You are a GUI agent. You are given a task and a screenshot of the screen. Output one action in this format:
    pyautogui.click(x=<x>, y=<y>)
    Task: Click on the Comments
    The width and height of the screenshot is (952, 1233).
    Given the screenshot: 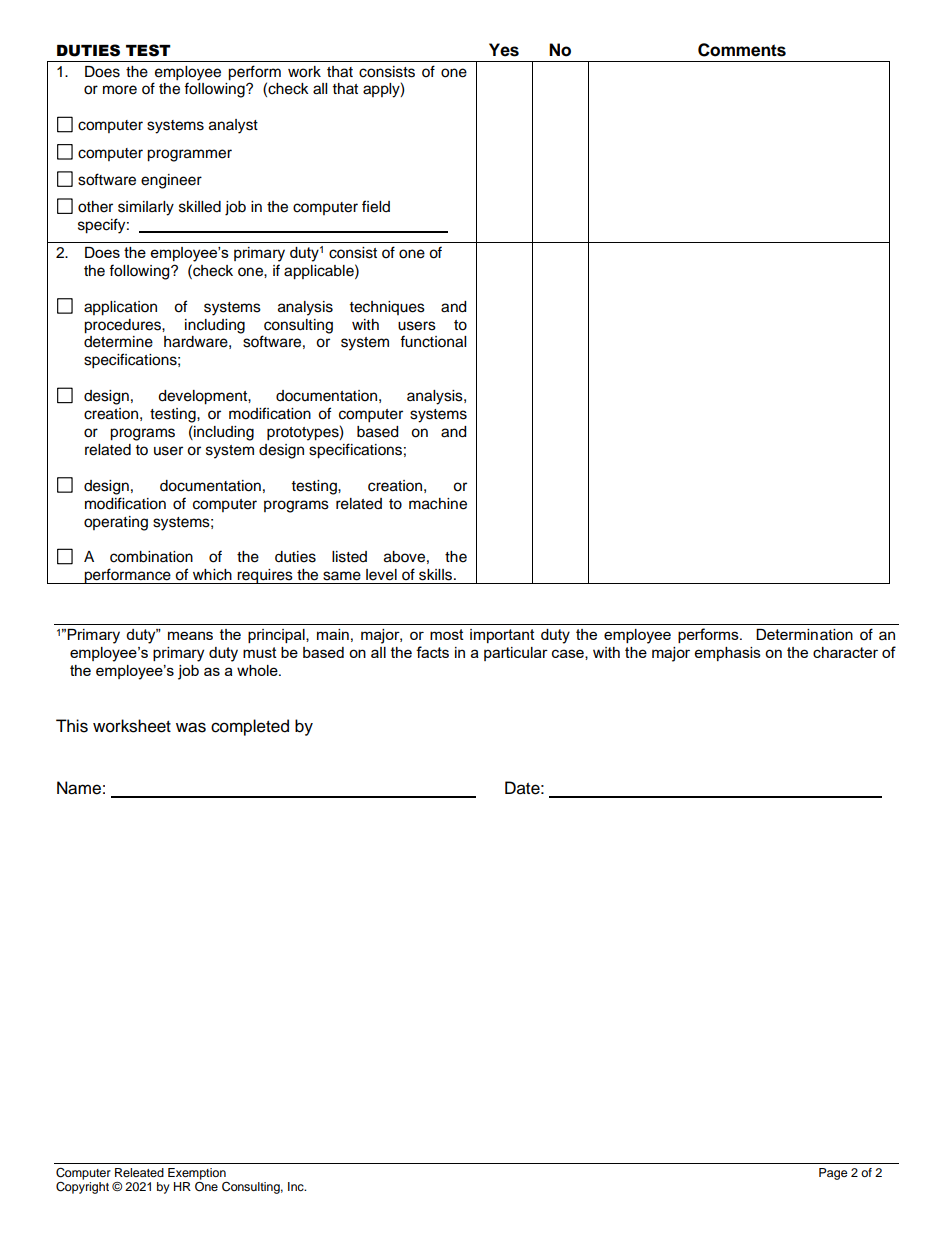 What is the action you would take?
    pyautogui.click(x=742, y=50)
